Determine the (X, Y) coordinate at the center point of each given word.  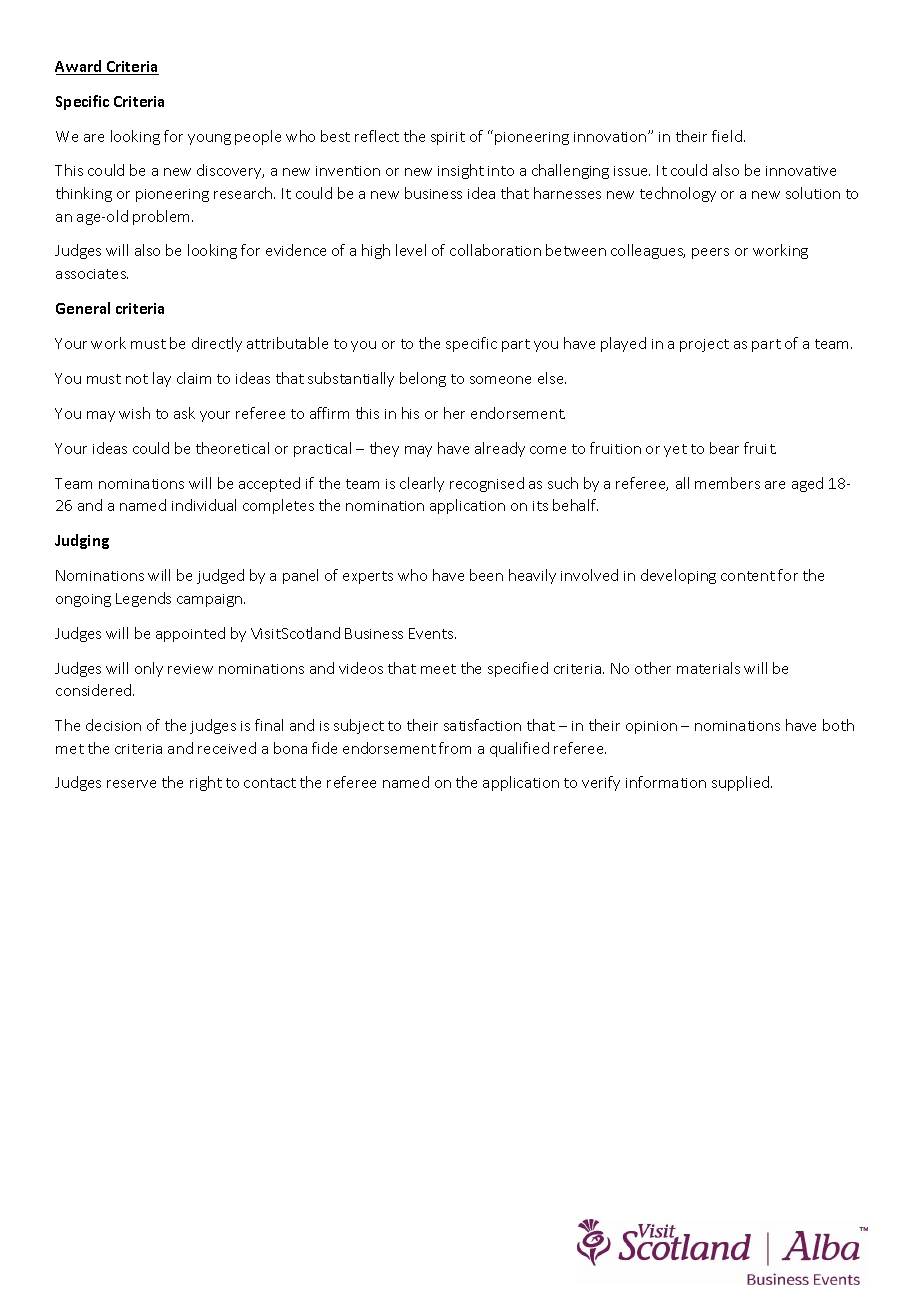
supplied (742, 783)
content (748, 576)
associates (92, 274)
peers (710, 253)
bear (724, 448)
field (727, 136)
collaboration (495, 250)
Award (79, 67)
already (500, 449)
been (486, 575)
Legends (143, 599)
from (455, 748)
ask (184, 413)
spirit (448, 138)
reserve (131, 784)
